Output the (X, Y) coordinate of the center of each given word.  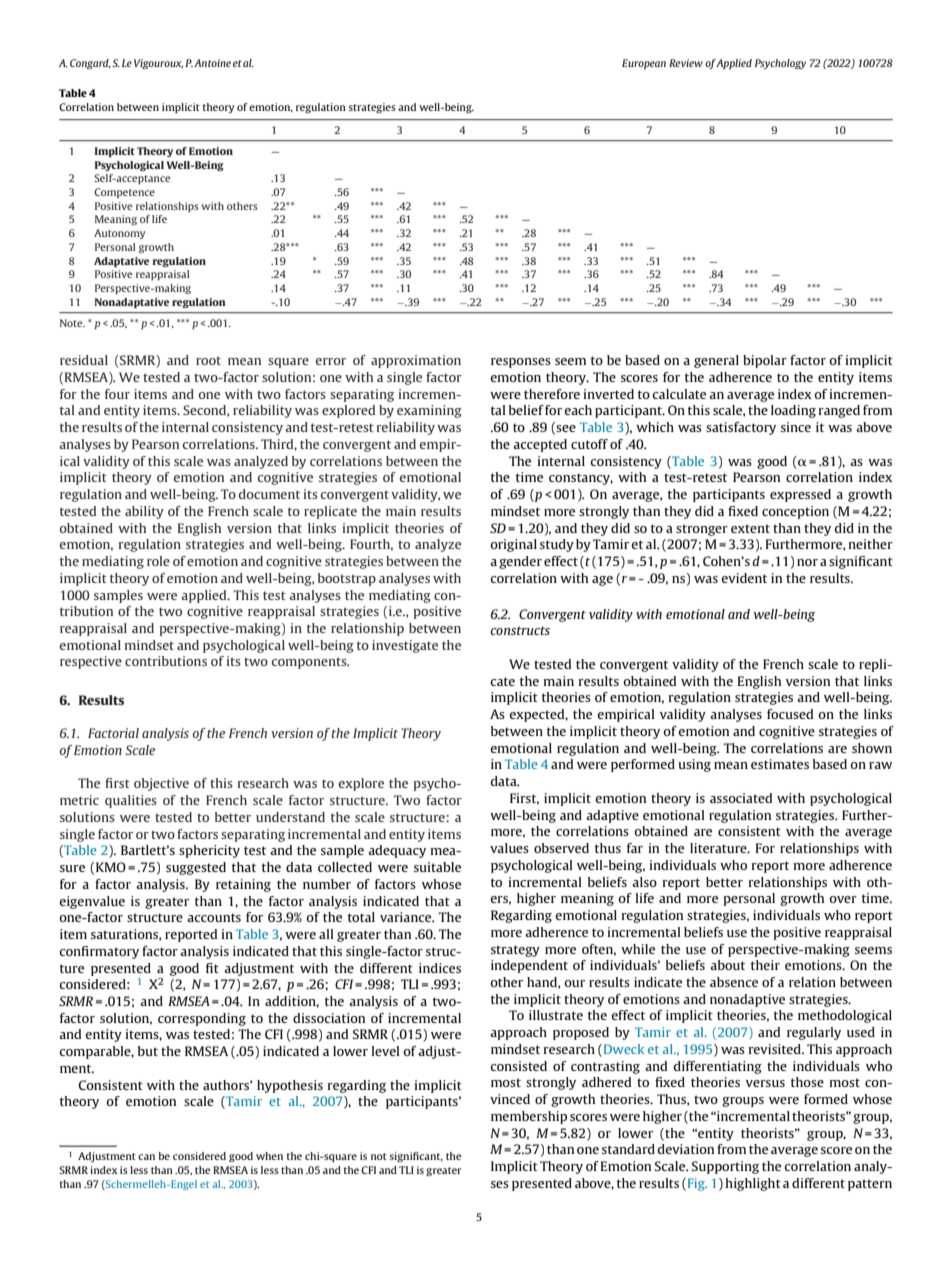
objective (161, 784)
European (644, 64)
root (208, 360)
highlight (753, 1184)
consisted (519, 1066)
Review (686, 63)
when (269, 1156)
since (796, 427)
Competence (124, 193)
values (509, 848)
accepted (540, 445)
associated (741, 798)
